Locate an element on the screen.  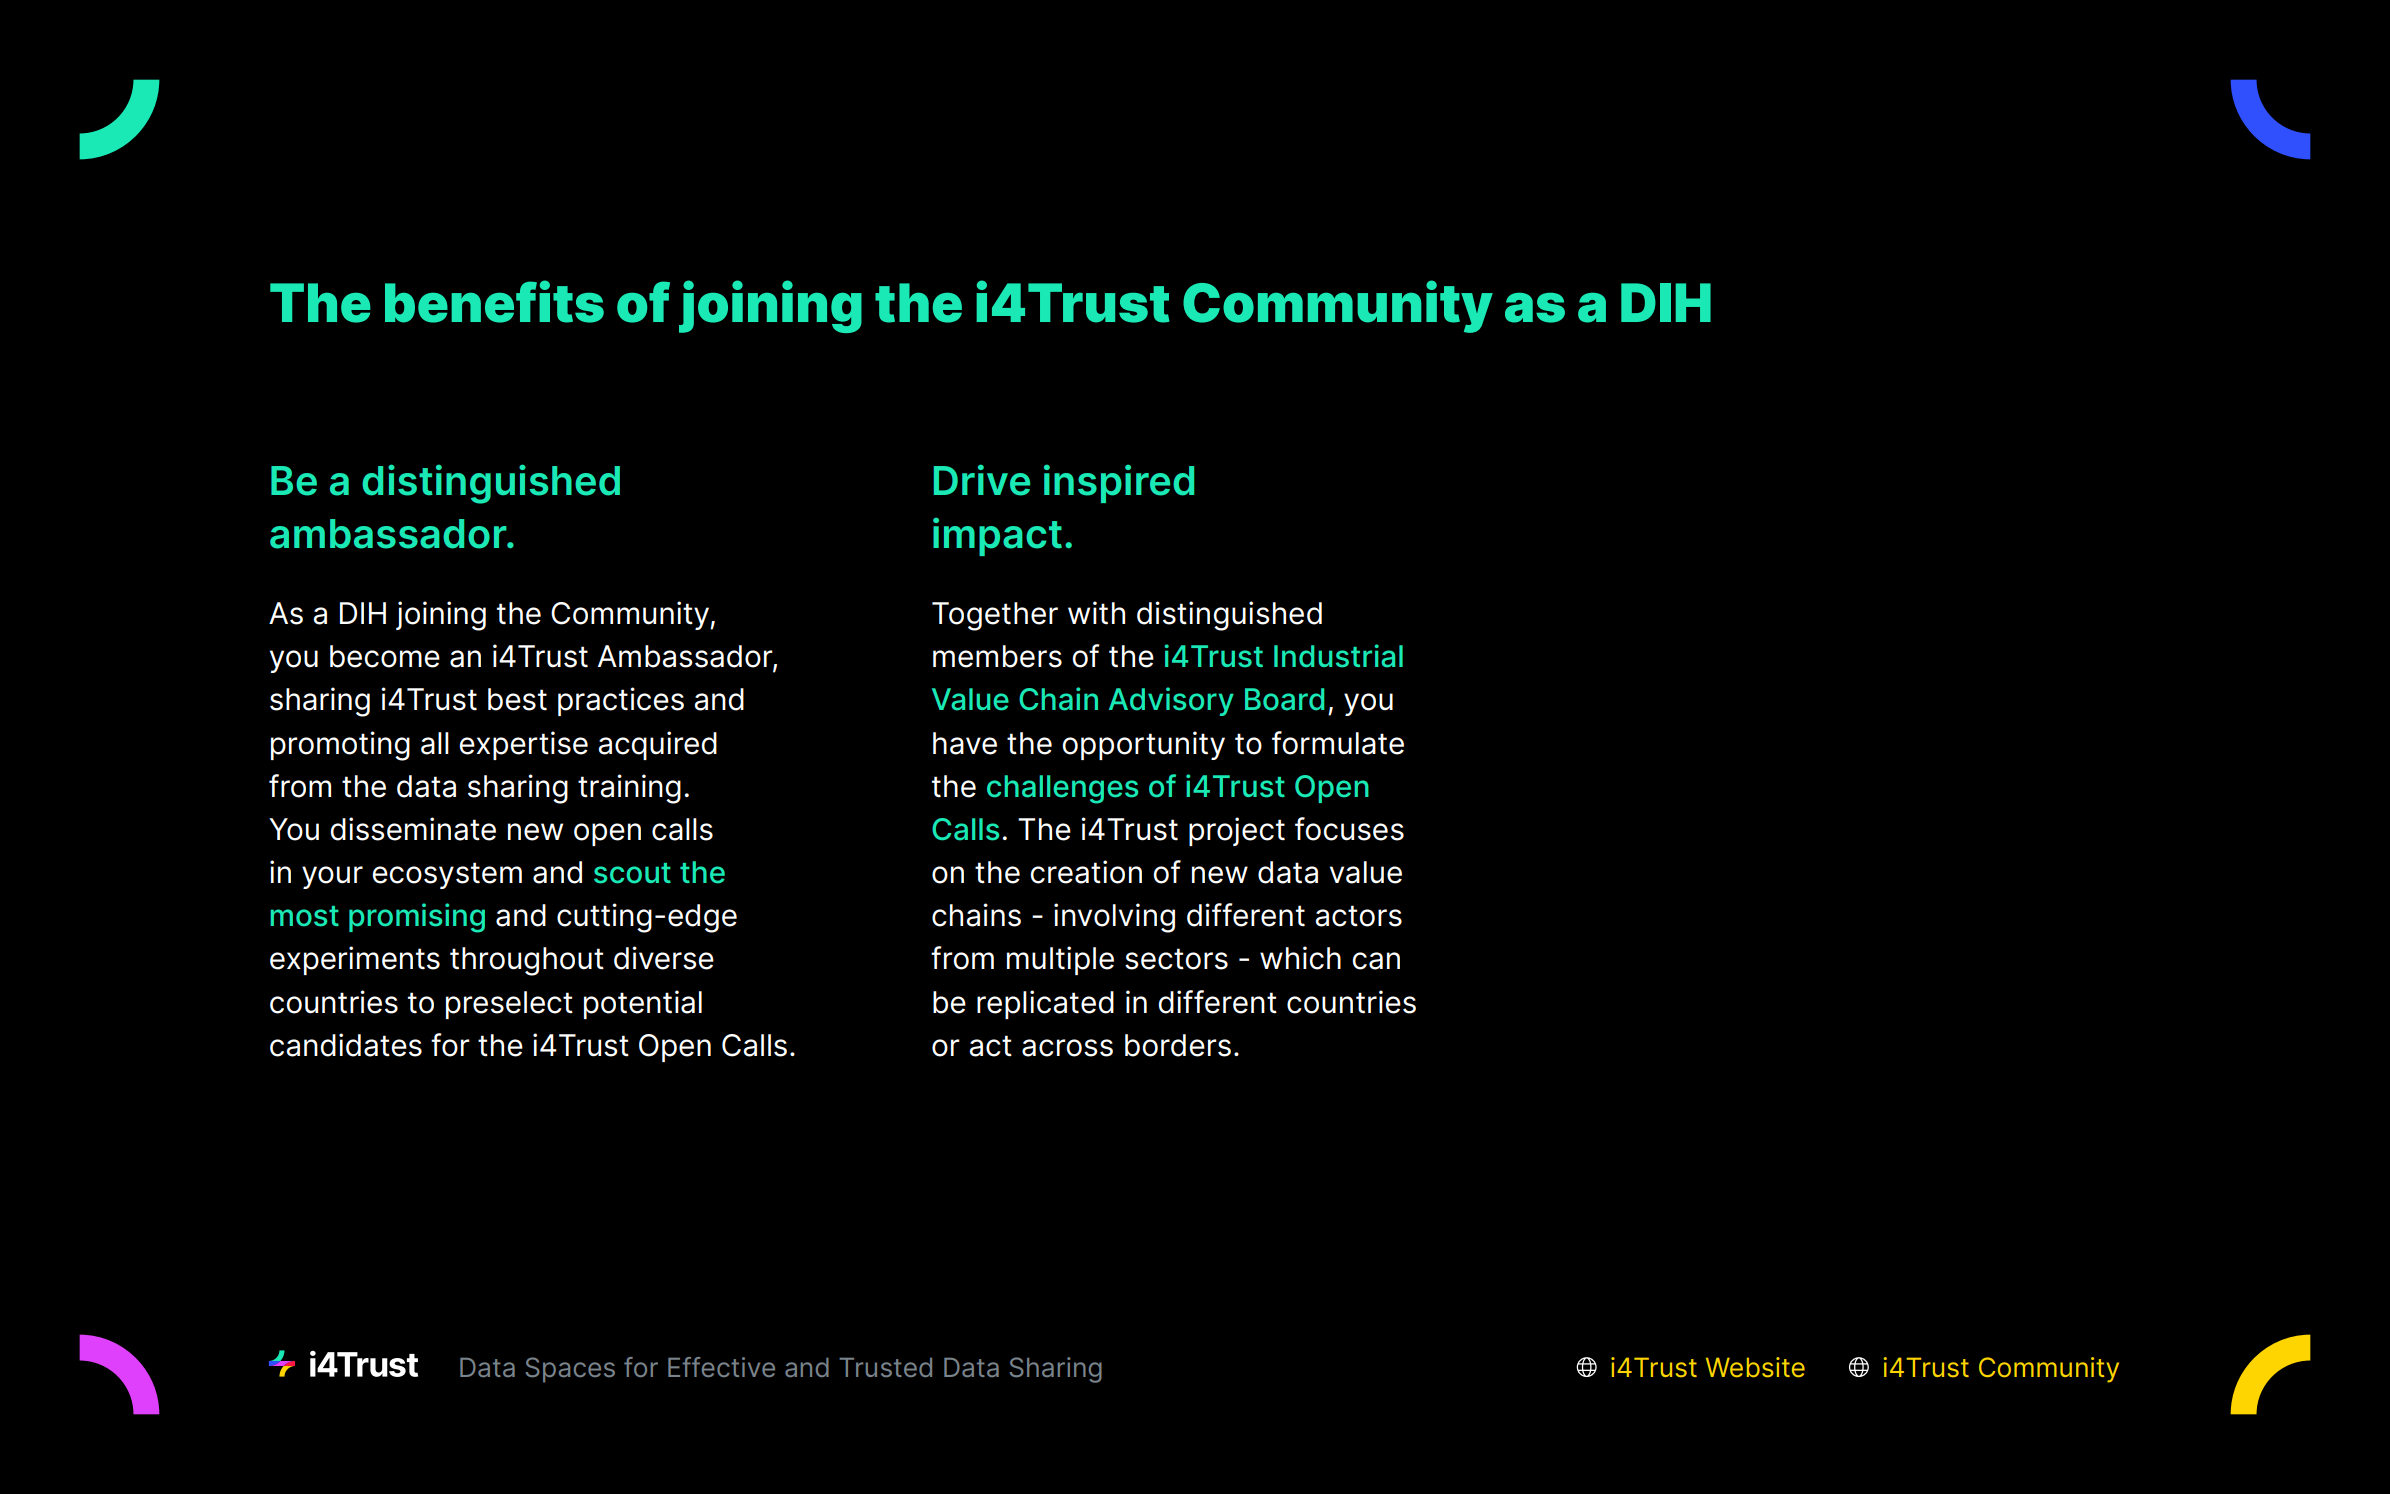
inspired is located at coordinates (1119, 484).
